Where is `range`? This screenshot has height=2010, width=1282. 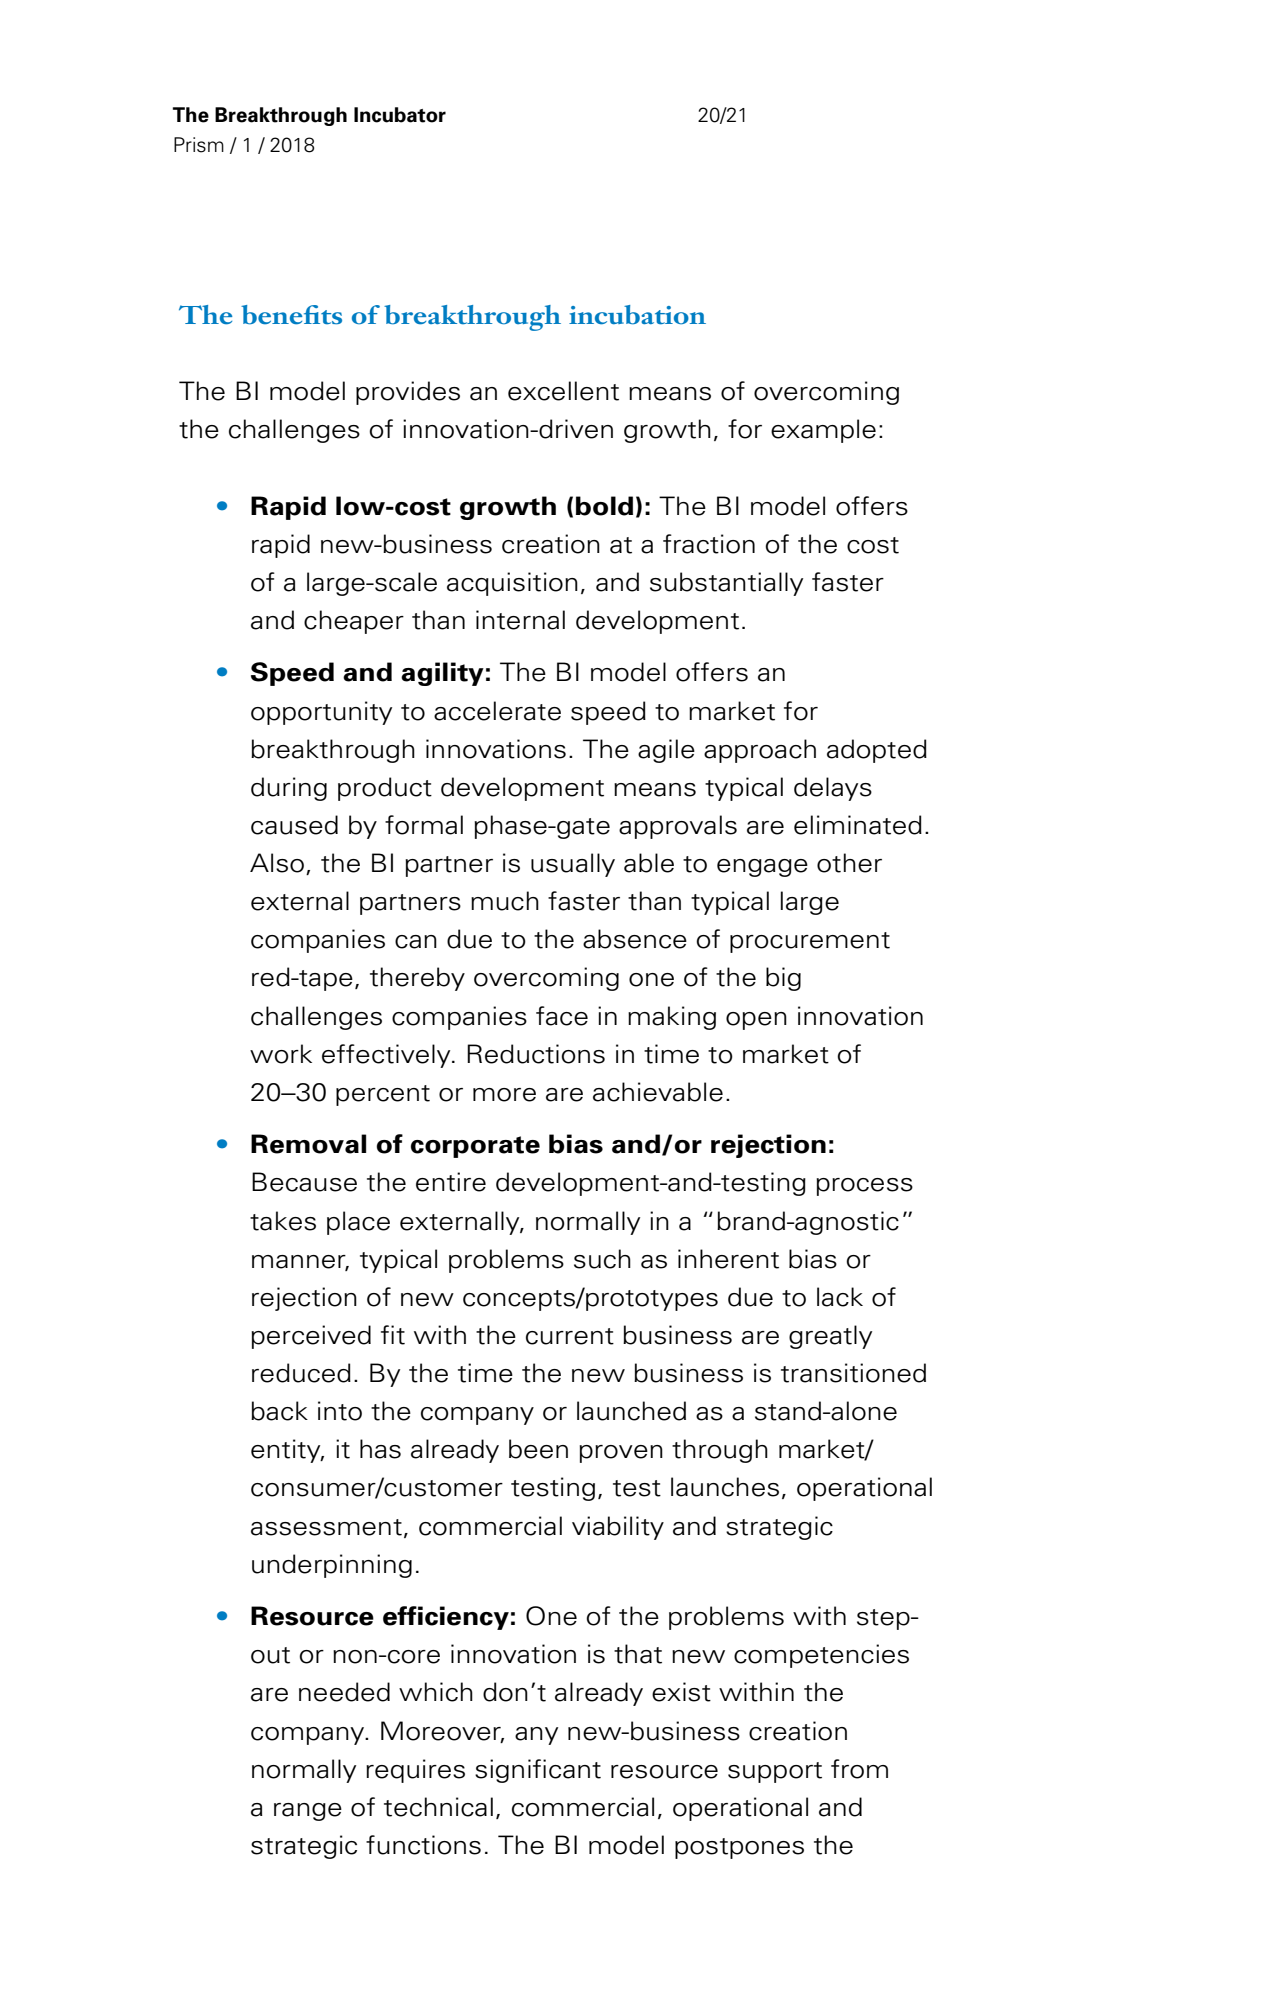 range is located at coordinates (308, 1812).
